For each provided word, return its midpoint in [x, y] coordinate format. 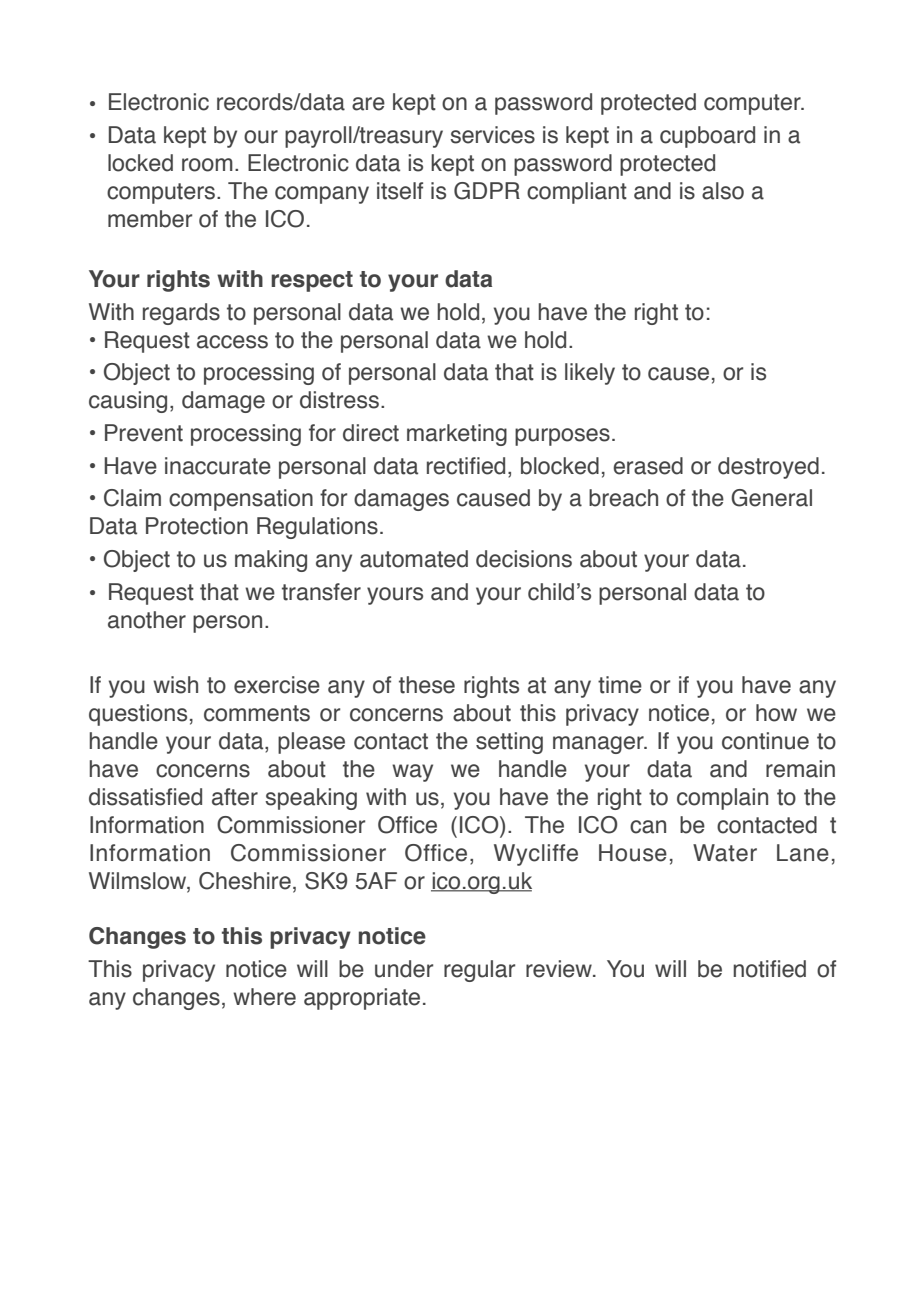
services [492, 135]
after [235, 797]
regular [479, 971]
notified [769, 969]
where [264, 997]
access [232, 342]
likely [590, 374]
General [771, 498]
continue [765, 741]
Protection [197, 526]
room [207, 165]
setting [509, 743]
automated [414, 559]
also [723, 191]
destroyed [768, 468]
